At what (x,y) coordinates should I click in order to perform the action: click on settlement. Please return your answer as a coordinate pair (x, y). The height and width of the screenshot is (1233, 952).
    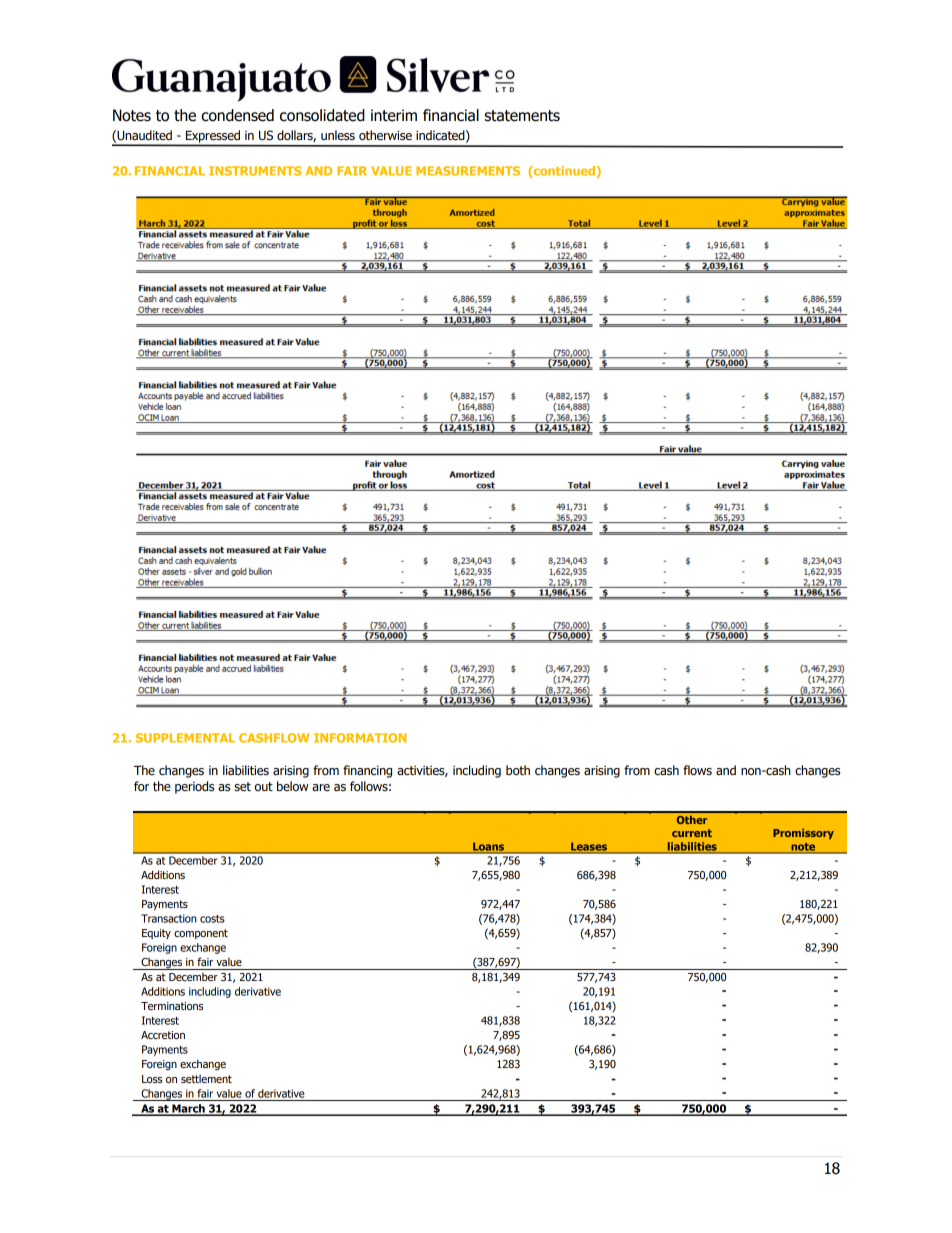
    Looking at the image, I should click on (206, 1079).
